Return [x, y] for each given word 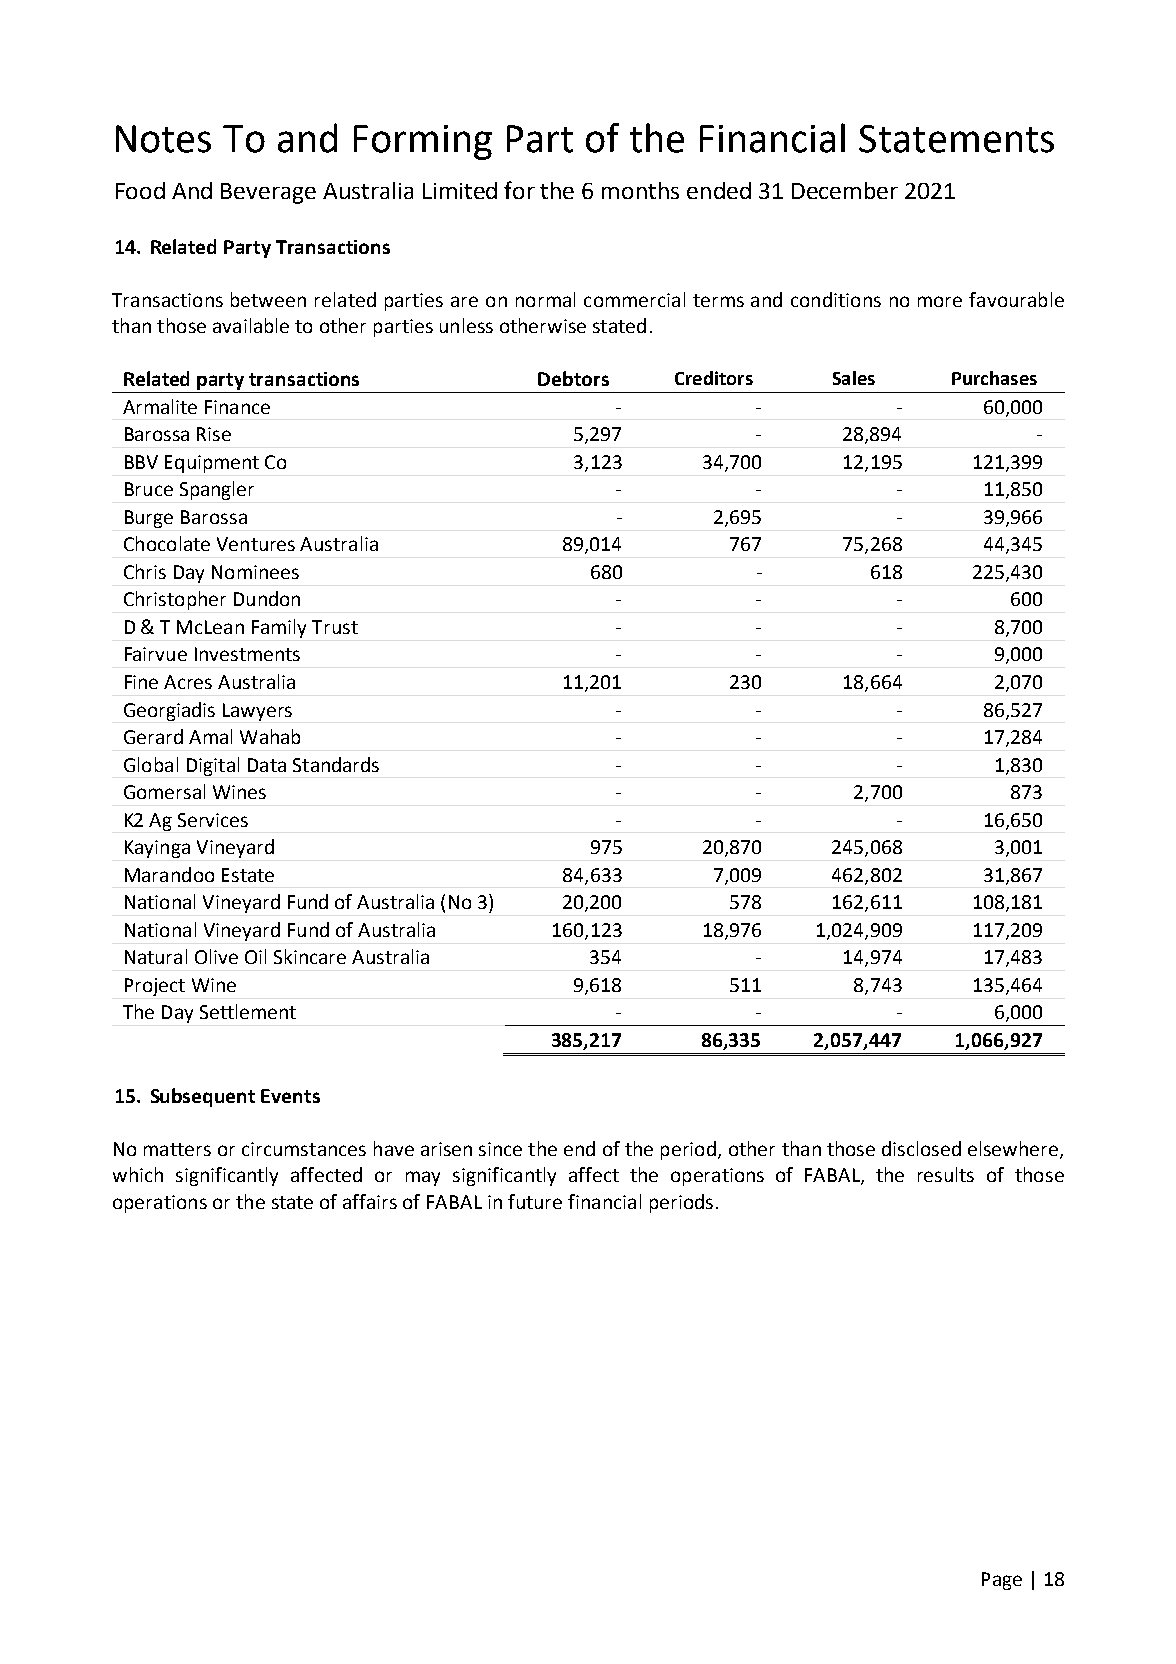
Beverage [268, 193]
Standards [336, 764]
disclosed [921, 1148]
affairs [370, 1201]
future [535, 1201]
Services [213, 820]
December [845, 190]
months [640, 190]
